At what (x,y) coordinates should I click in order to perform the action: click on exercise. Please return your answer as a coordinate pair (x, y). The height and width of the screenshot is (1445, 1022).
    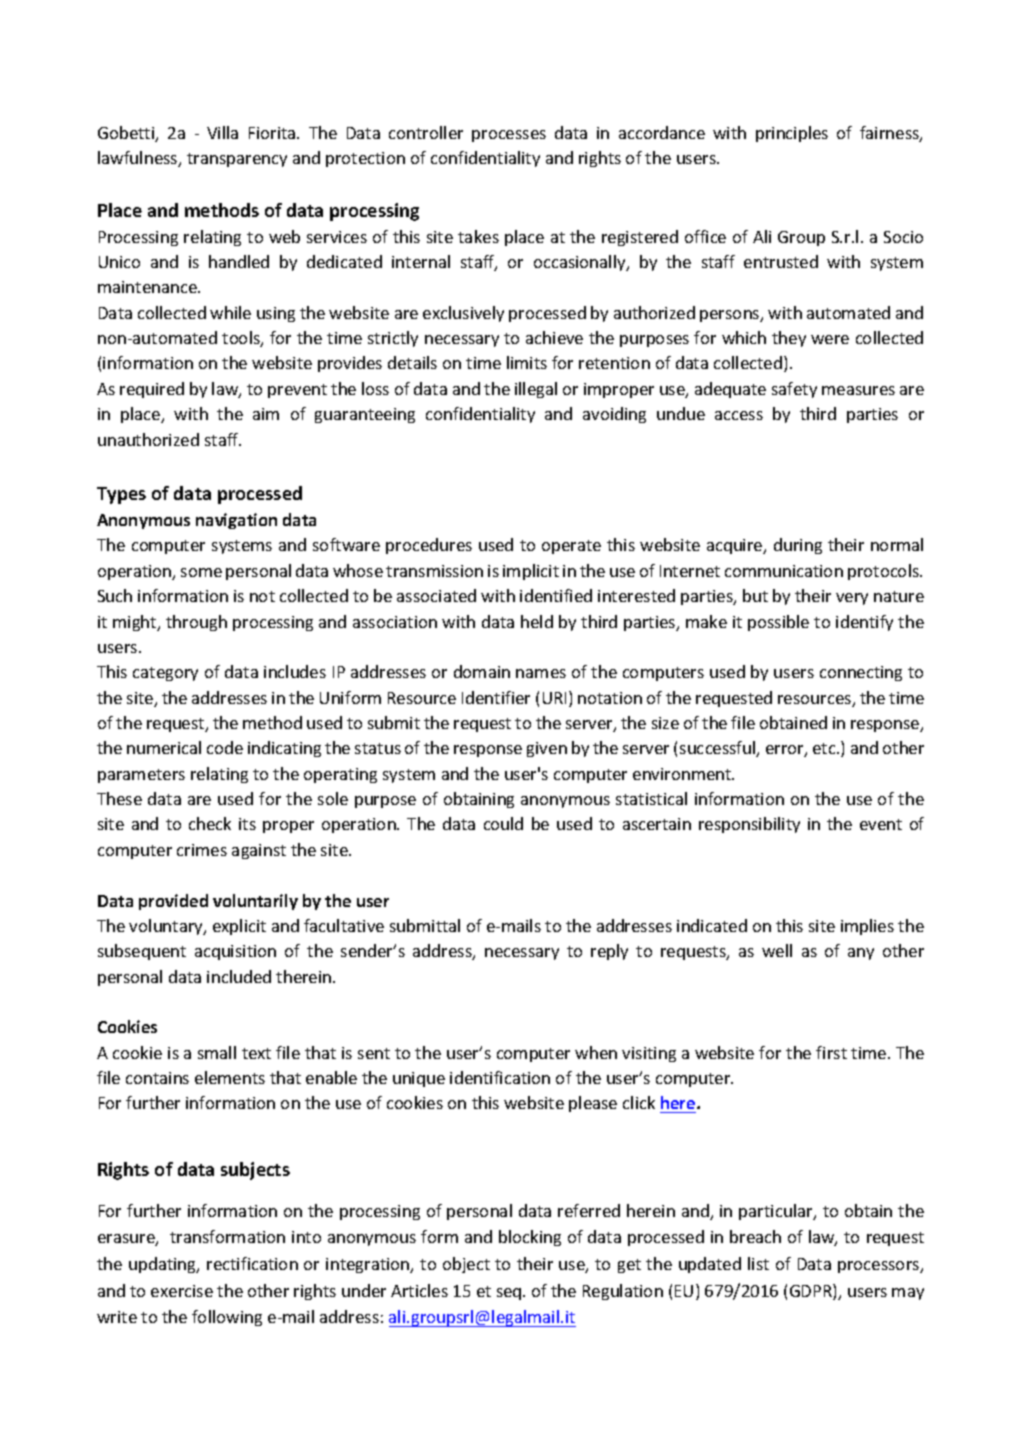
    Looking at the image, I should click on (182, 1291).
